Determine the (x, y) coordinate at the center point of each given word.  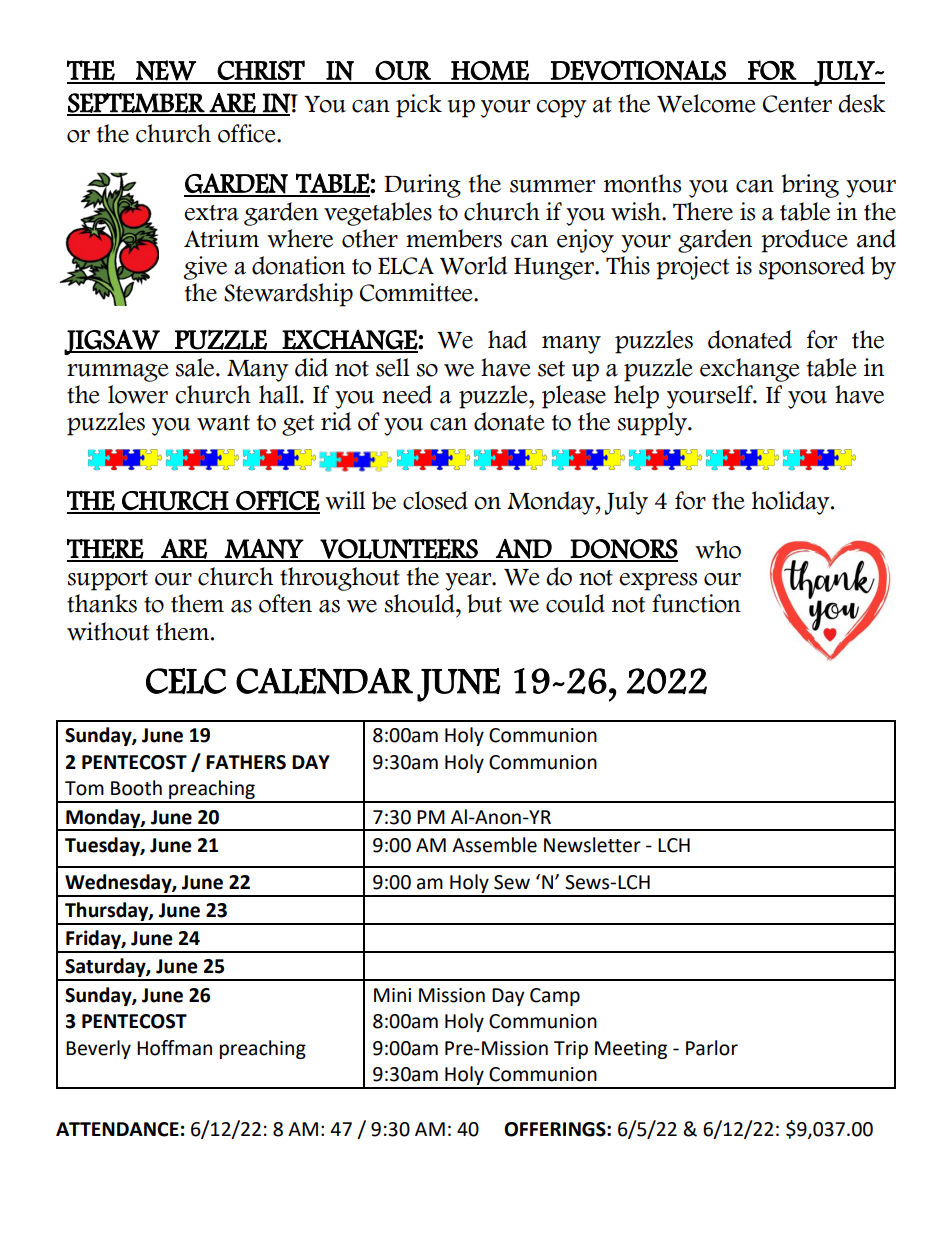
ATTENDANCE (117, 1129)
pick (419, 106)
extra (211, 213)
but (484, 603)
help (636, 397)
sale (196, 367)
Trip (571, 1050)
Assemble (494, 845)
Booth (136, 788)
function (696, 603)
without (108, 631)
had (507, 339)
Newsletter (592, 845)
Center (797, 104)
